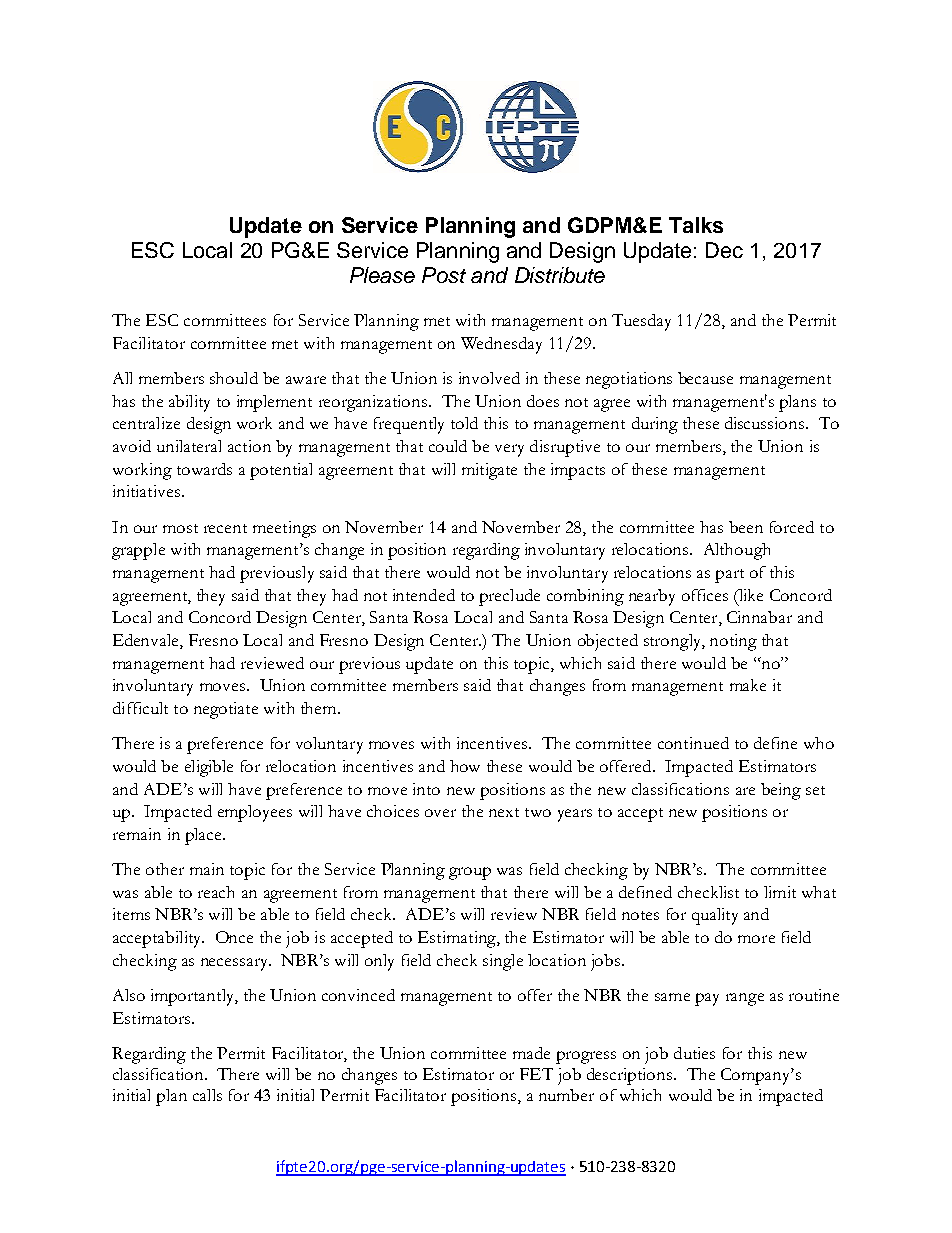 This page has width=952, height=1233. Describe the element at coordinates (382, 275) in the page. I see `Please` at that location.
